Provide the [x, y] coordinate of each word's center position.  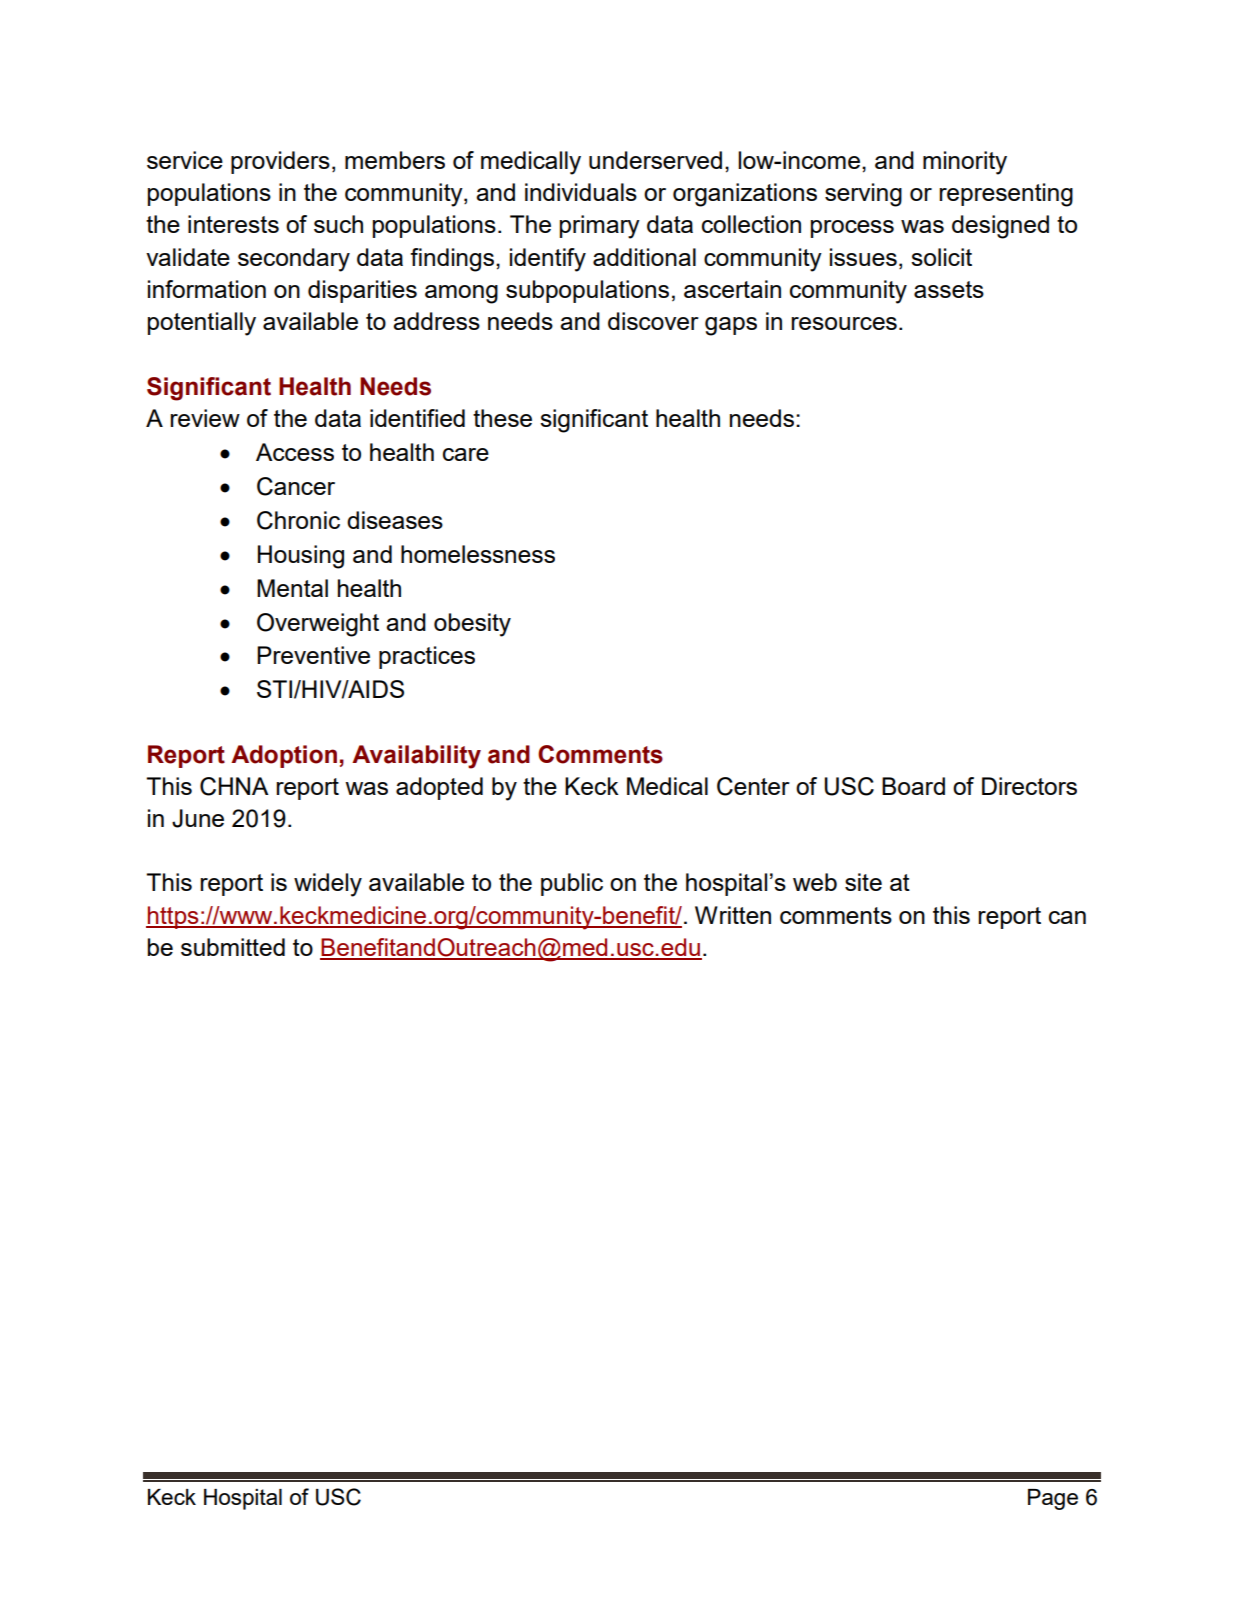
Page [1053, 1499]
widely [328, 885]
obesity [472, 625]
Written [733, 915]
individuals [581, 192]
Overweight [318, 625]
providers [280, 162]
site [863, 882]
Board [913, 786]
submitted [233, 947]
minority [965, 163]
